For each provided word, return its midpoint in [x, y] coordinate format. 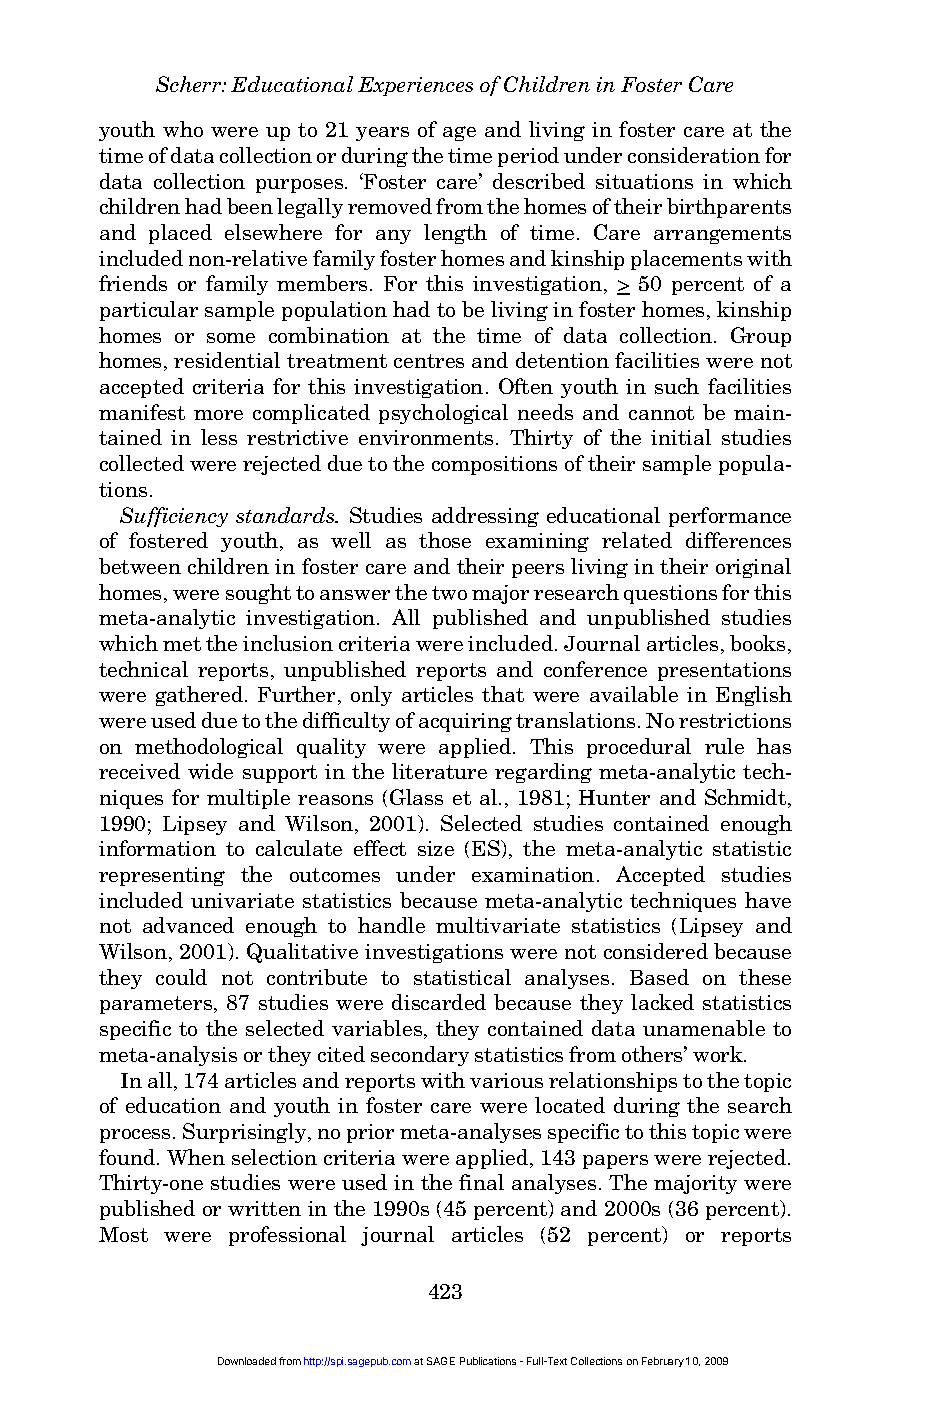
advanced [188, 925]
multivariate [498, 925]
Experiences [415, 86]
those [445, 540]
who [183, 129]
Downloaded [247, 1361]
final [481, 1182]
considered [656, 951]
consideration [694, 155]
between [140, 566]
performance [730, 517]
